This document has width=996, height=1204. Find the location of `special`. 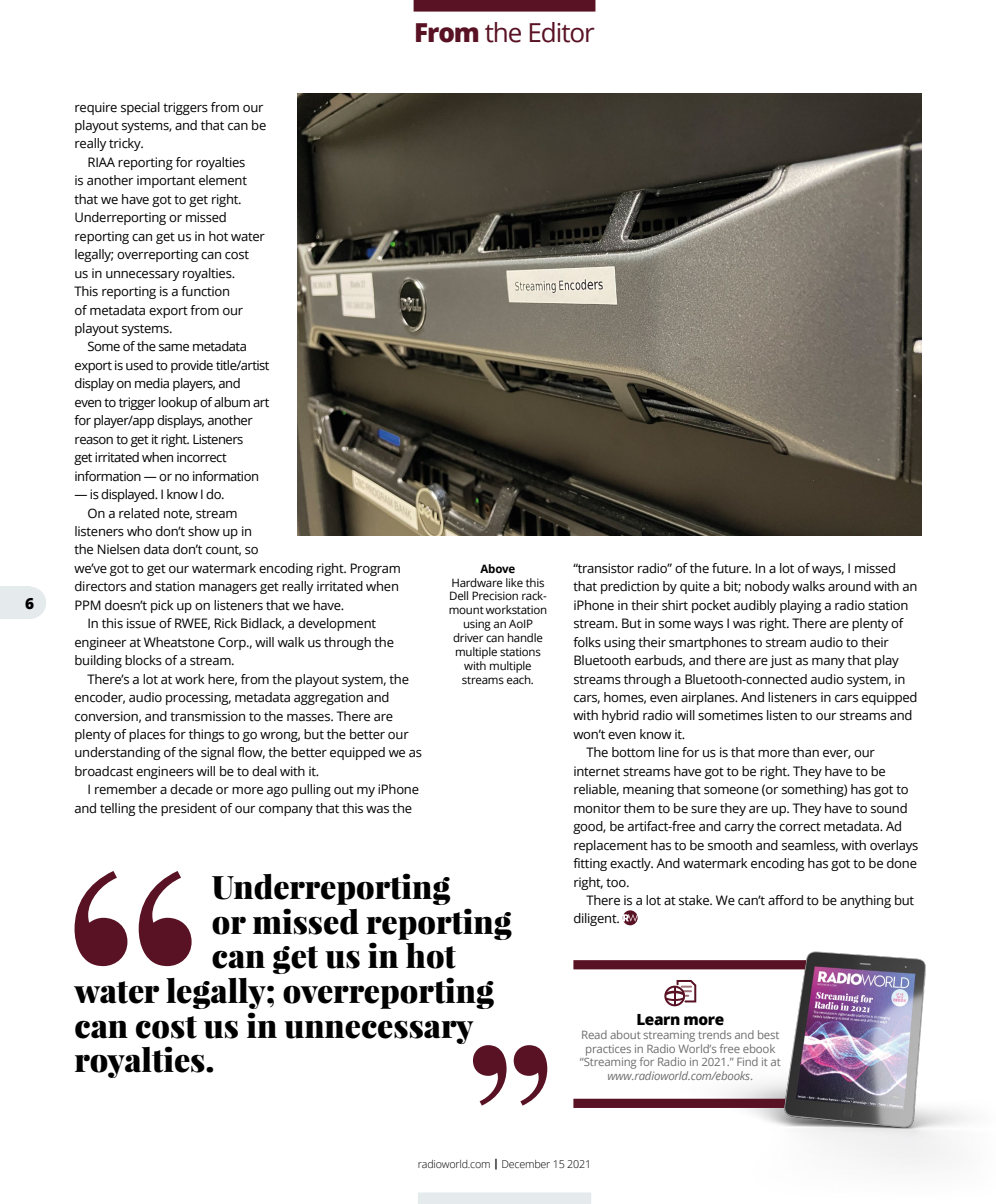

special is located at coordinates (140, 108).
